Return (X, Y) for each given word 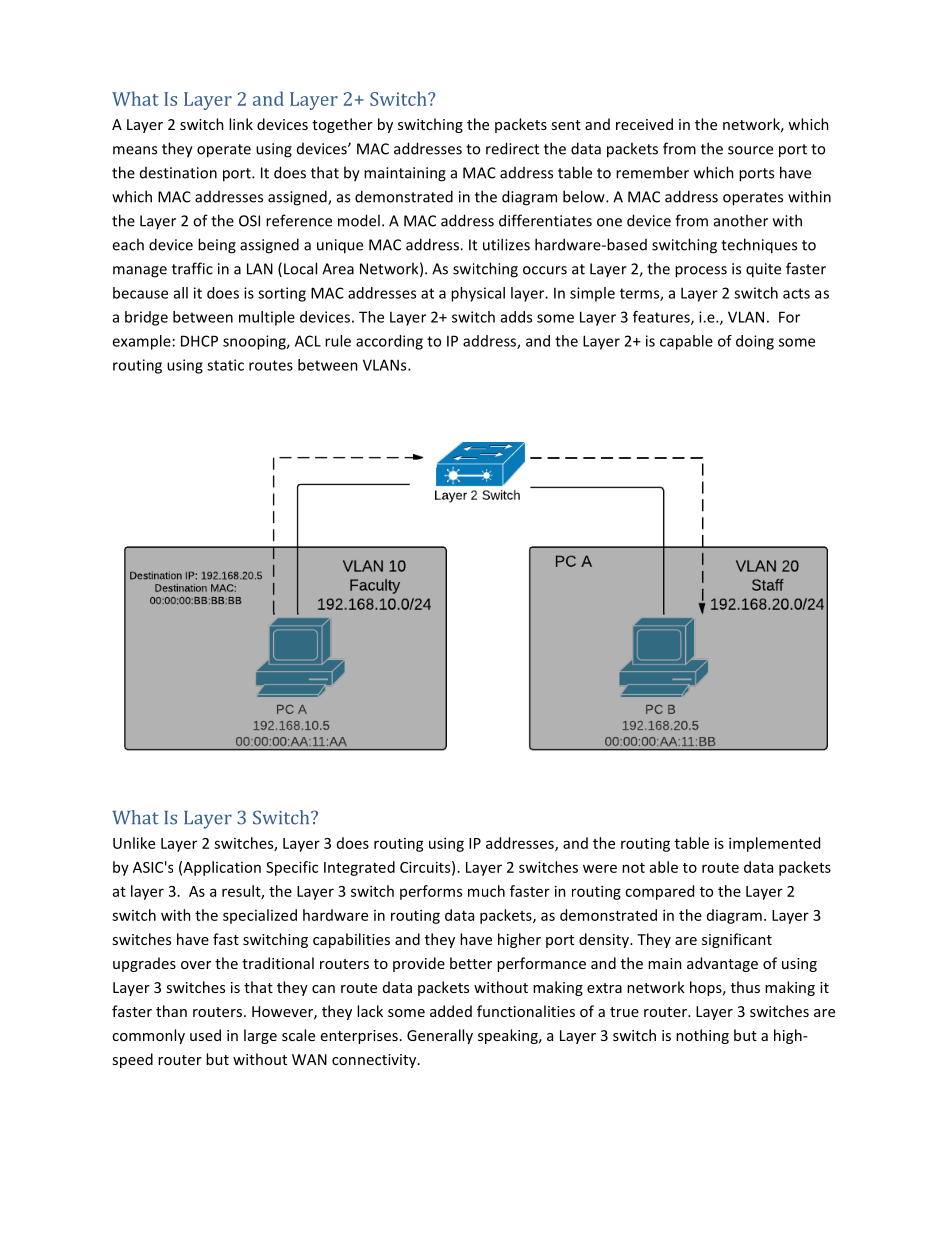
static (225, 365)
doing (755, 342)
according (389, 342)
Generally (440, 1036)
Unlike (134, 843)
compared (659, 892)
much (486, 891)
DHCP (199, 341)
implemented (774, 844)
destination (178, 173)
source (750, 150)
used (205, 1035)
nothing (702, 1036)
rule (338, 341)
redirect (512, 148)
